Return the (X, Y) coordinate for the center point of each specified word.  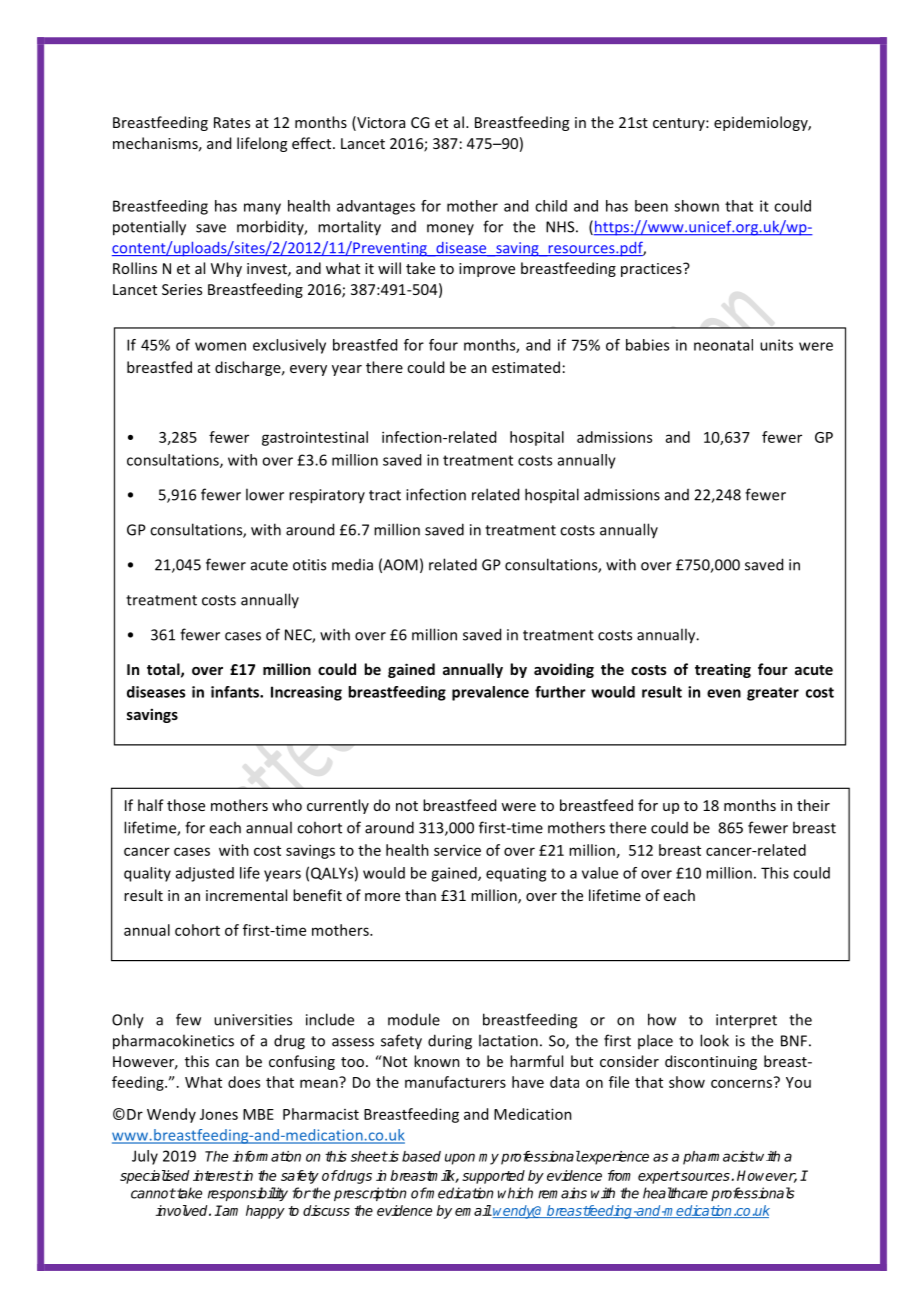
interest (217, 1175)
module (414, 1019)
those (186, 805)
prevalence (490, 693)
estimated (526, 367)
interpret (746, 1021)
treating (723, 670)
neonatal (723, 345)
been (651, 206)
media (352, 565)
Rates (232, 122)
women (220, 346)
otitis (309, 565)
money (450, 229)
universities (253, 1020)
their (813, 805)
